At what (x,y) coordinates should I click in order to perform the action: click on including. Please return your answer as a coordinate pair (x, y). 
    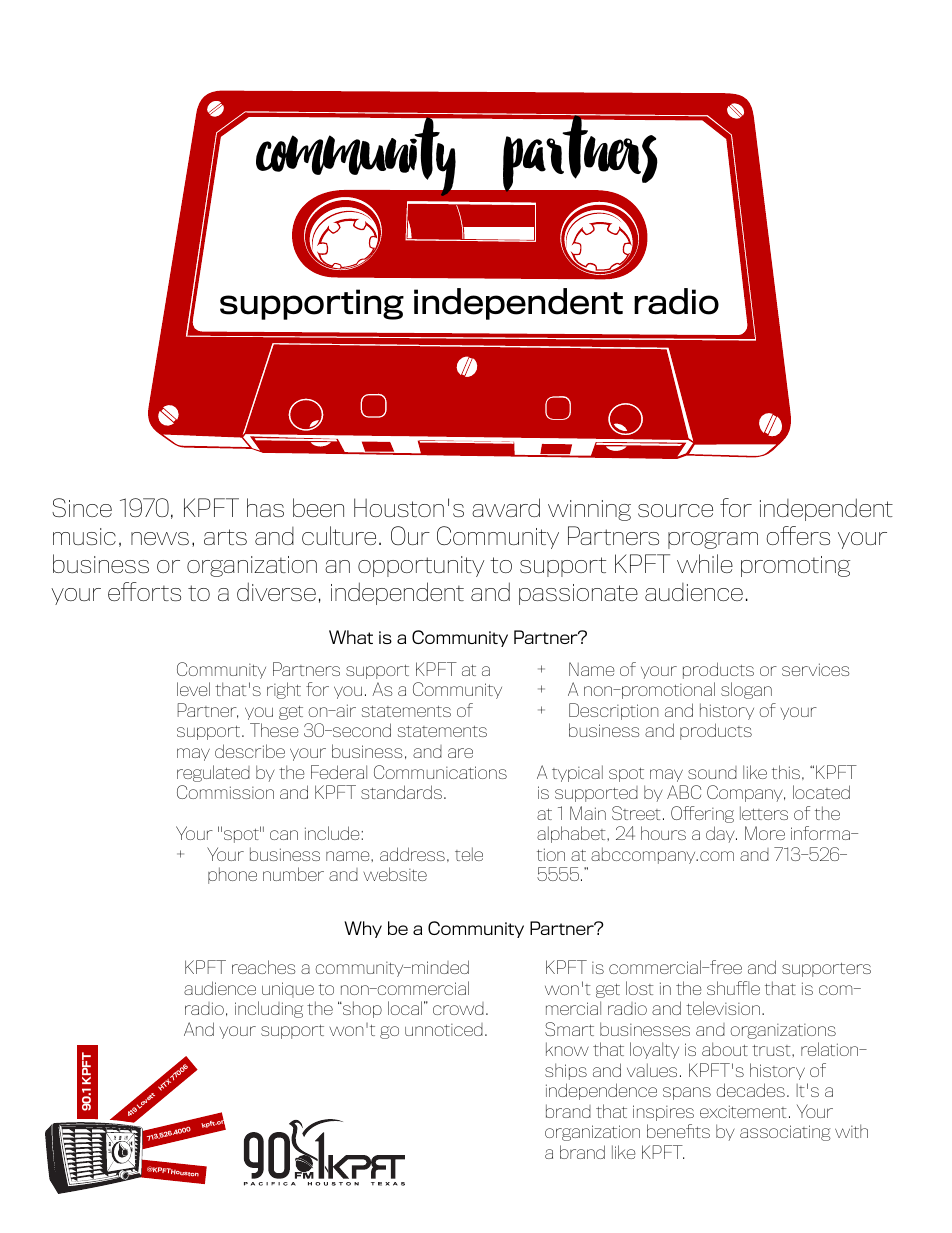
    Looking at the image, I should click on (269, 1009).
